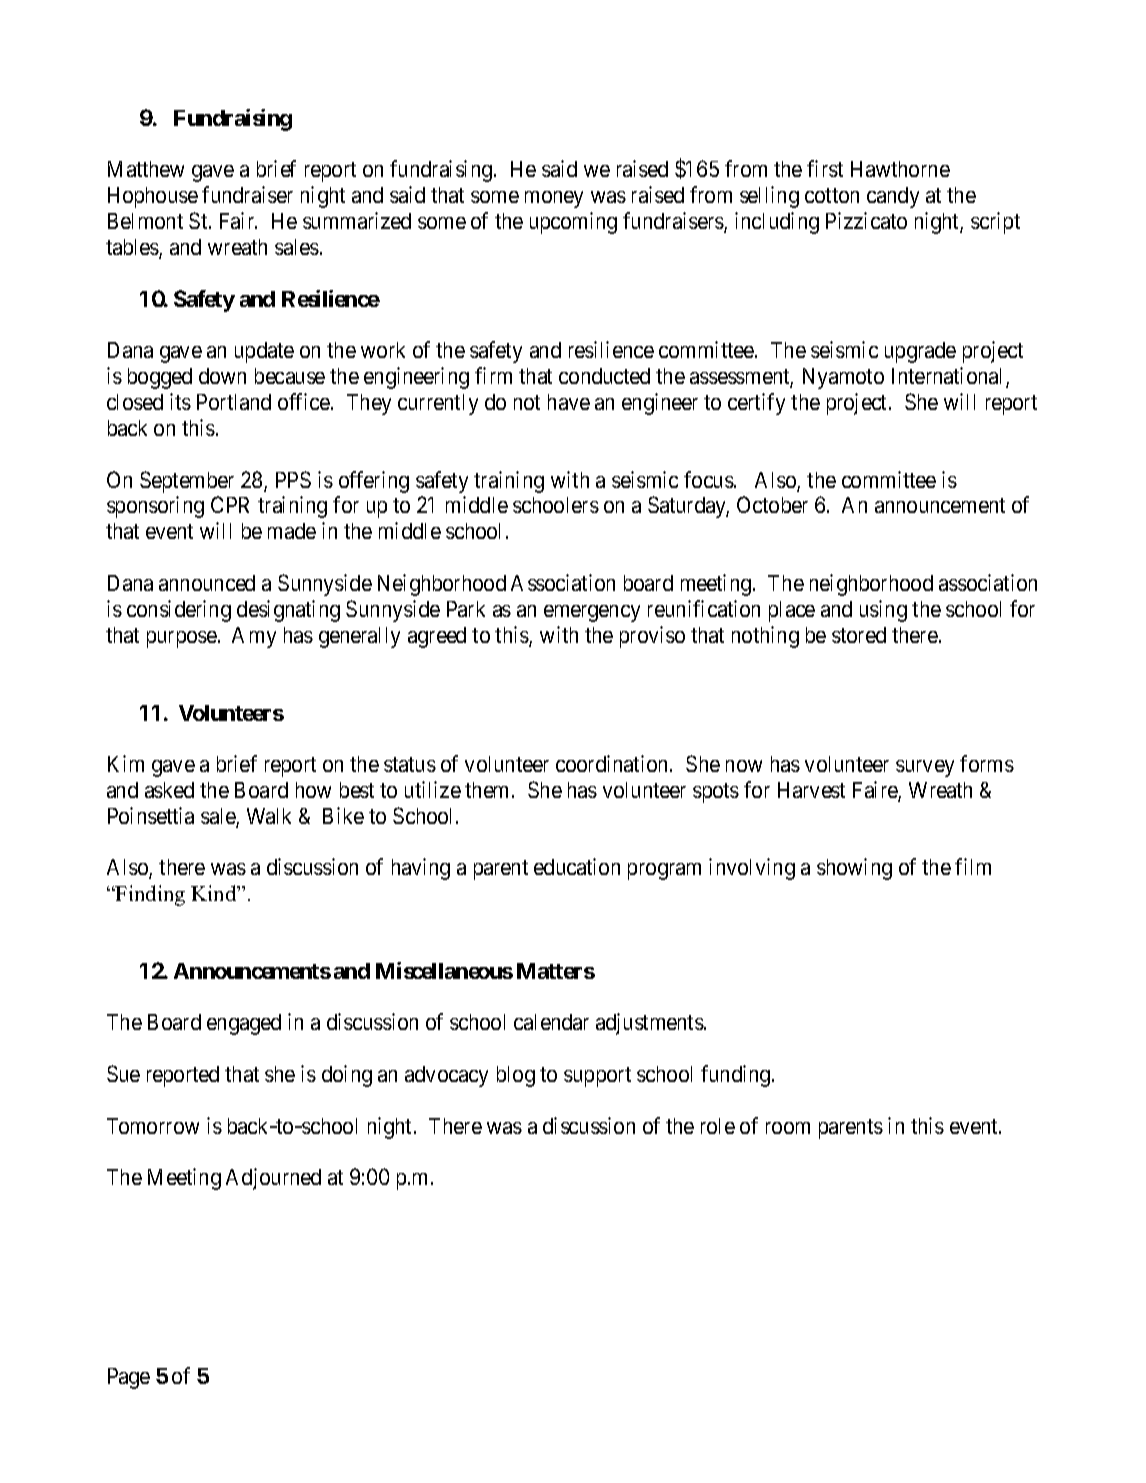 The image size is (1146, 1483). I want to click on engaged, so click(244, 1024).
